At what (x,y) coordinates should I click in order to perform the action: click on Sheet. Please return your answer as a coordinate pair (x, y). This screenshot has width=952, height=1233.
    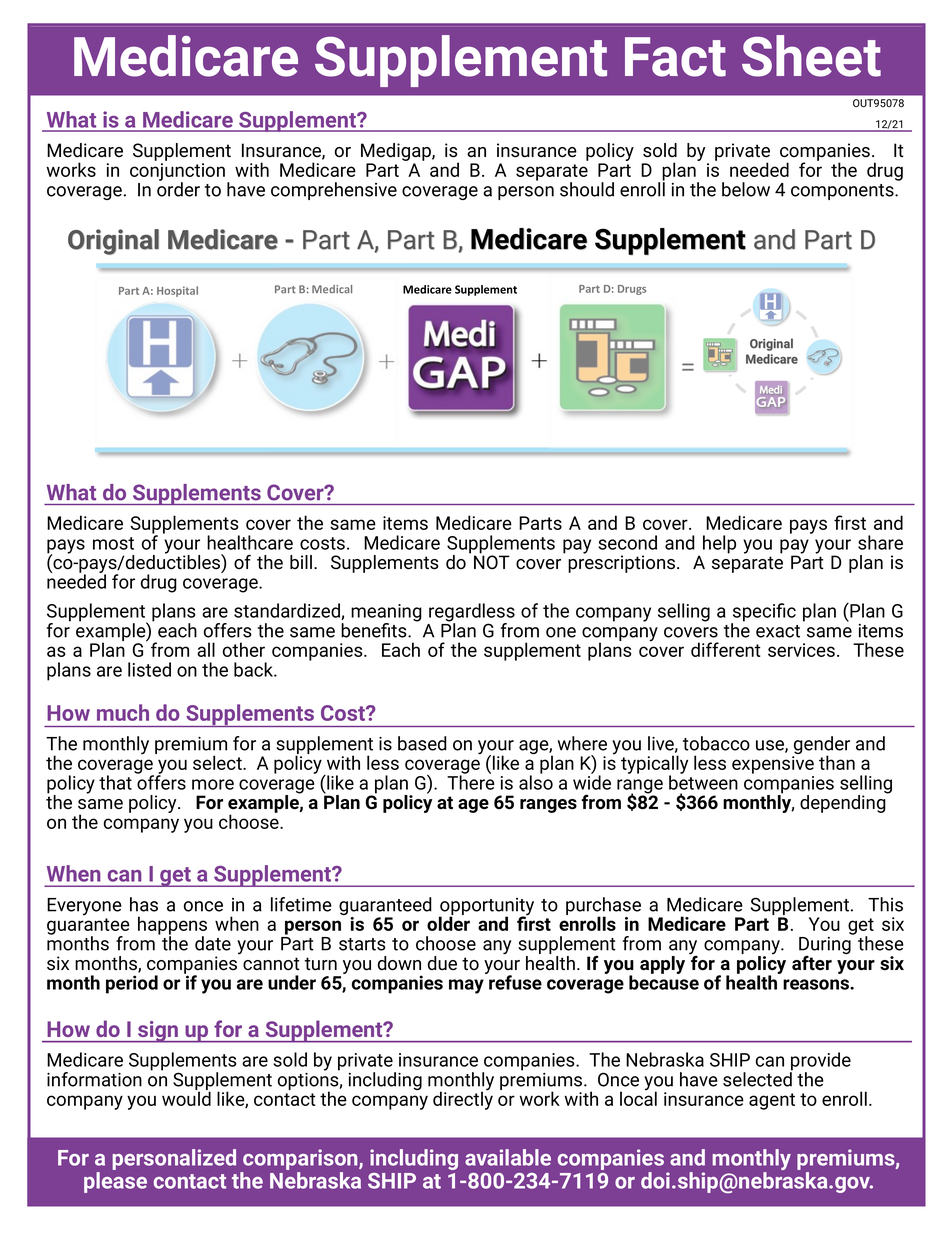
    Looking at the image, I should click on (811, 56).
